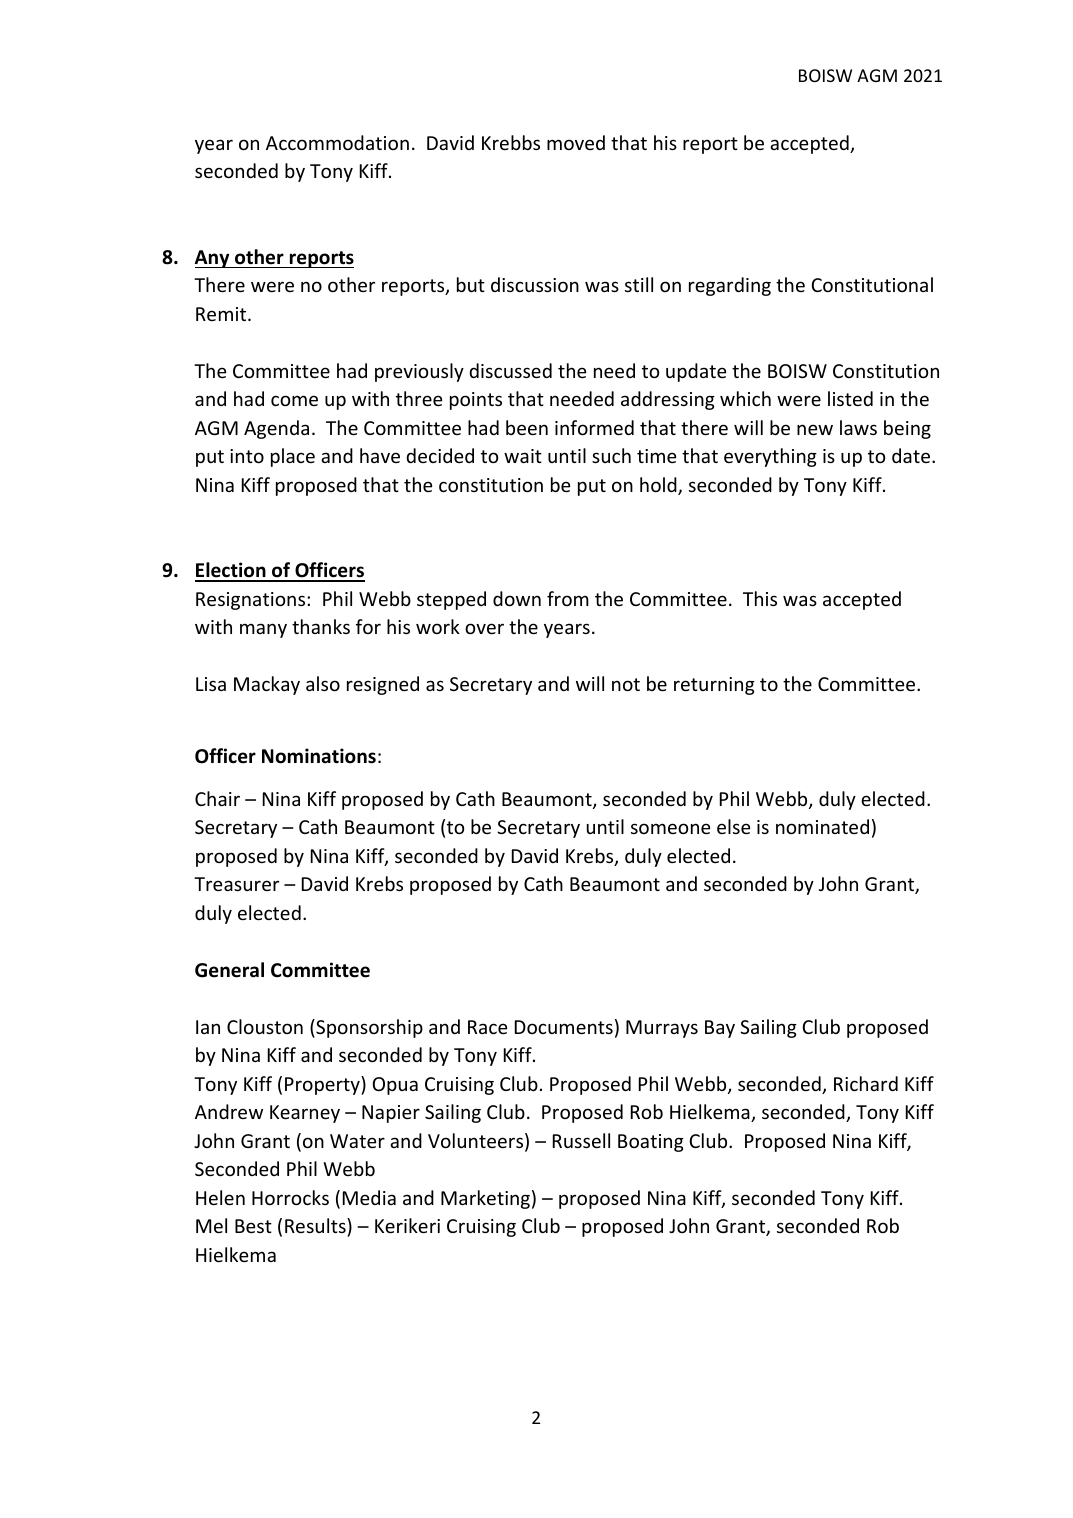  Describe the element at coordinates (267, 685) in the image. I see `Mackay` at that location.
